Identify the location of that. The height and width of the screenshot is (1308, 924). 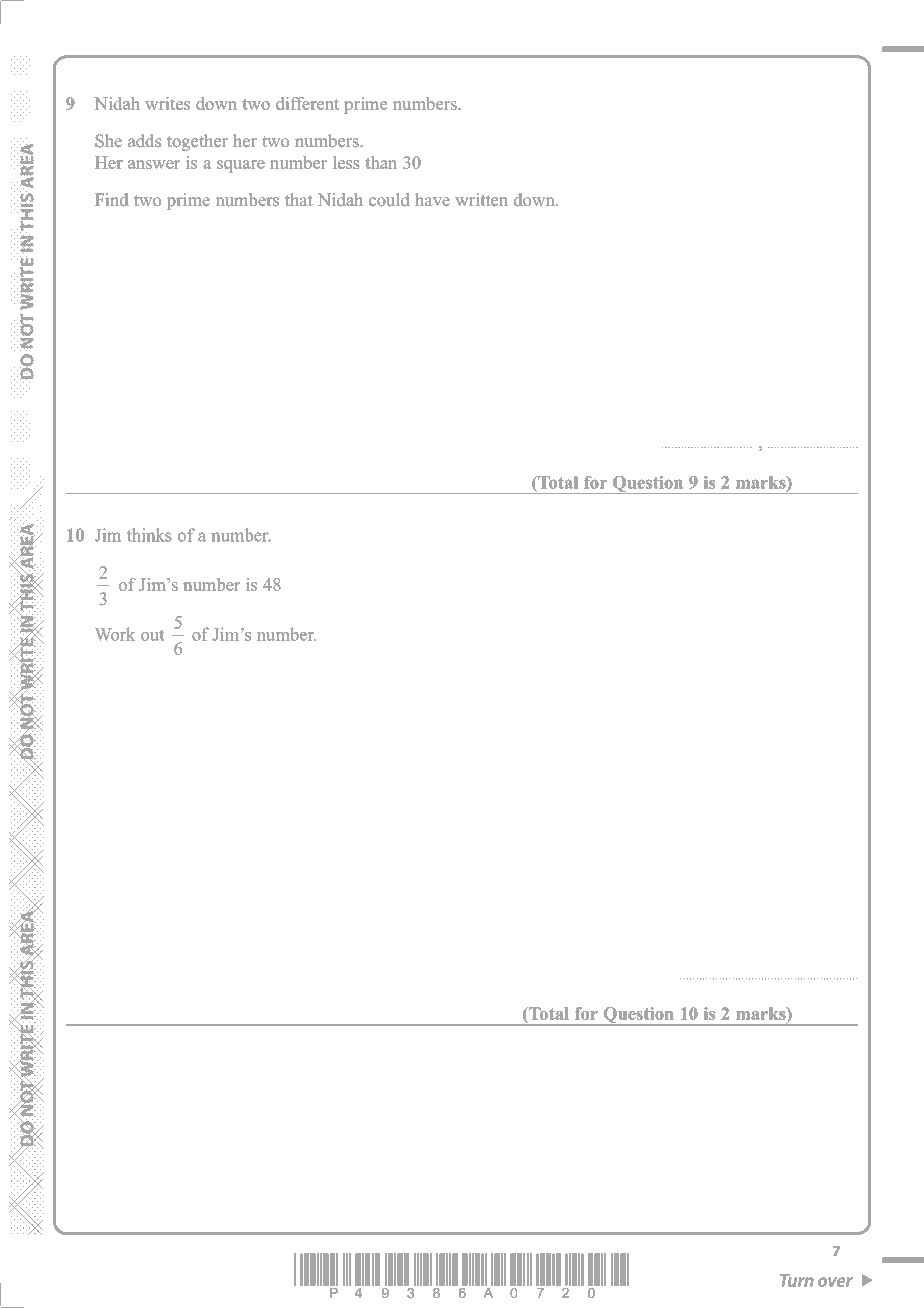
(299, 199).
